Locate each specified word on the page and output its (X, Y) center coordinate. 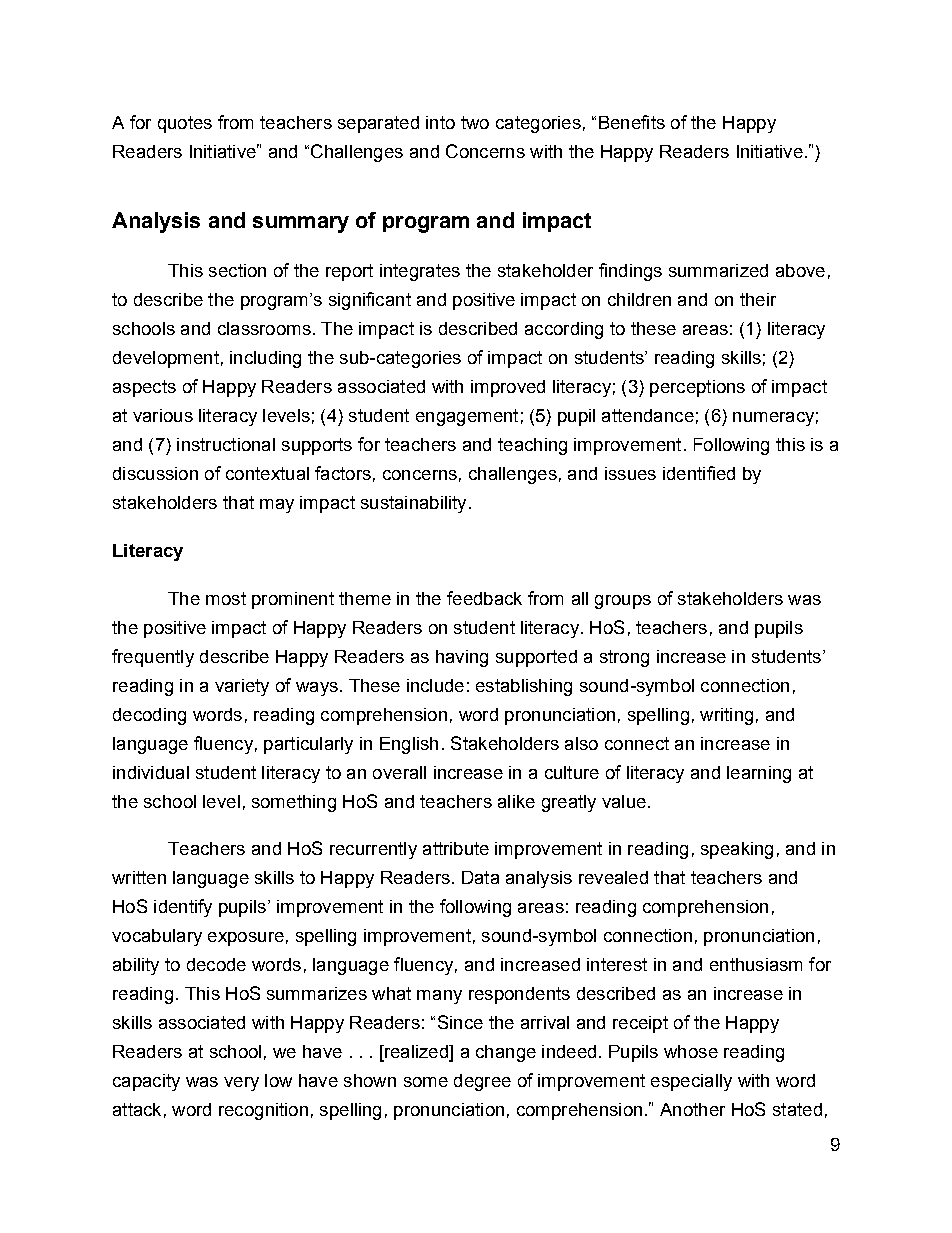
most (226, 598)
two (475, 122)
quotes (185, 124)
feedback (484, 598)
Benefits (632, 122)
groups (623, 602)
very (241, 1084)
